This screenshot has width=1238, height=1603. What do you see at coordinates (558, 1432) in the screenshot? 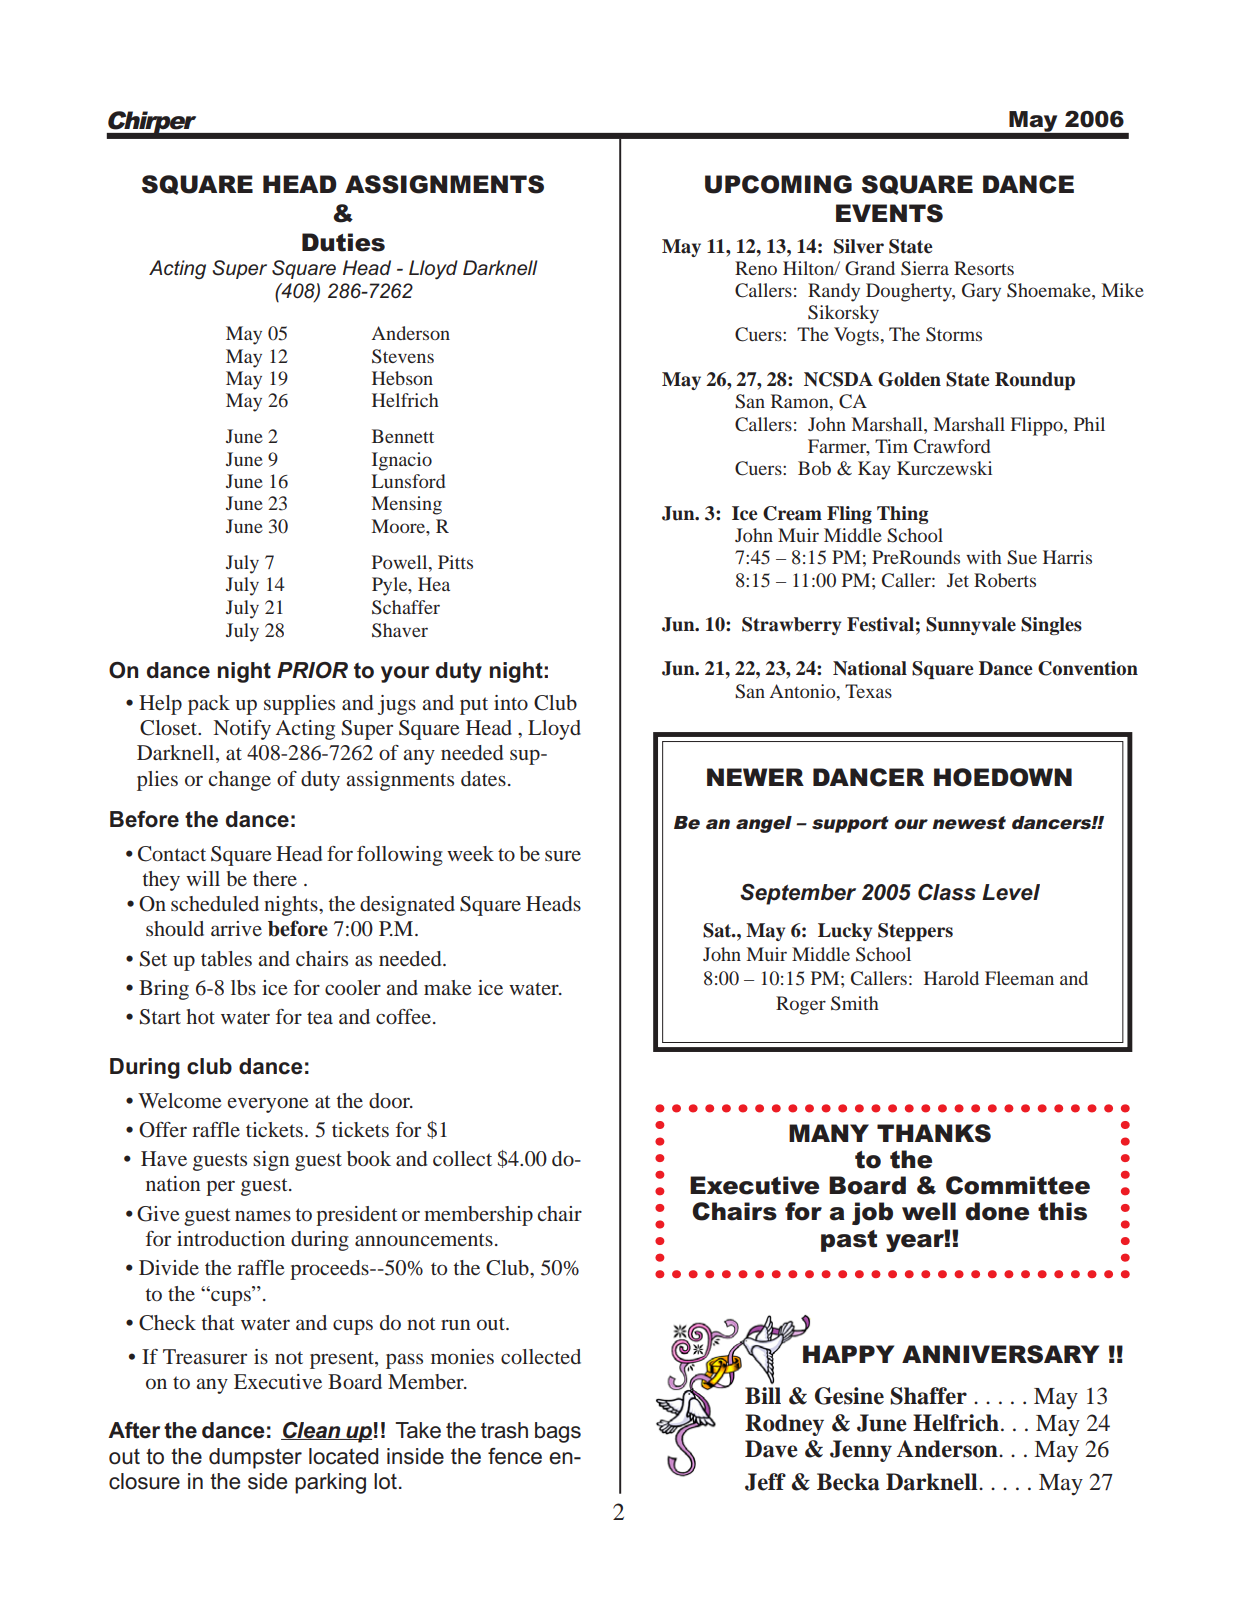
I see `bags` at bounding box center [558, 1432].
